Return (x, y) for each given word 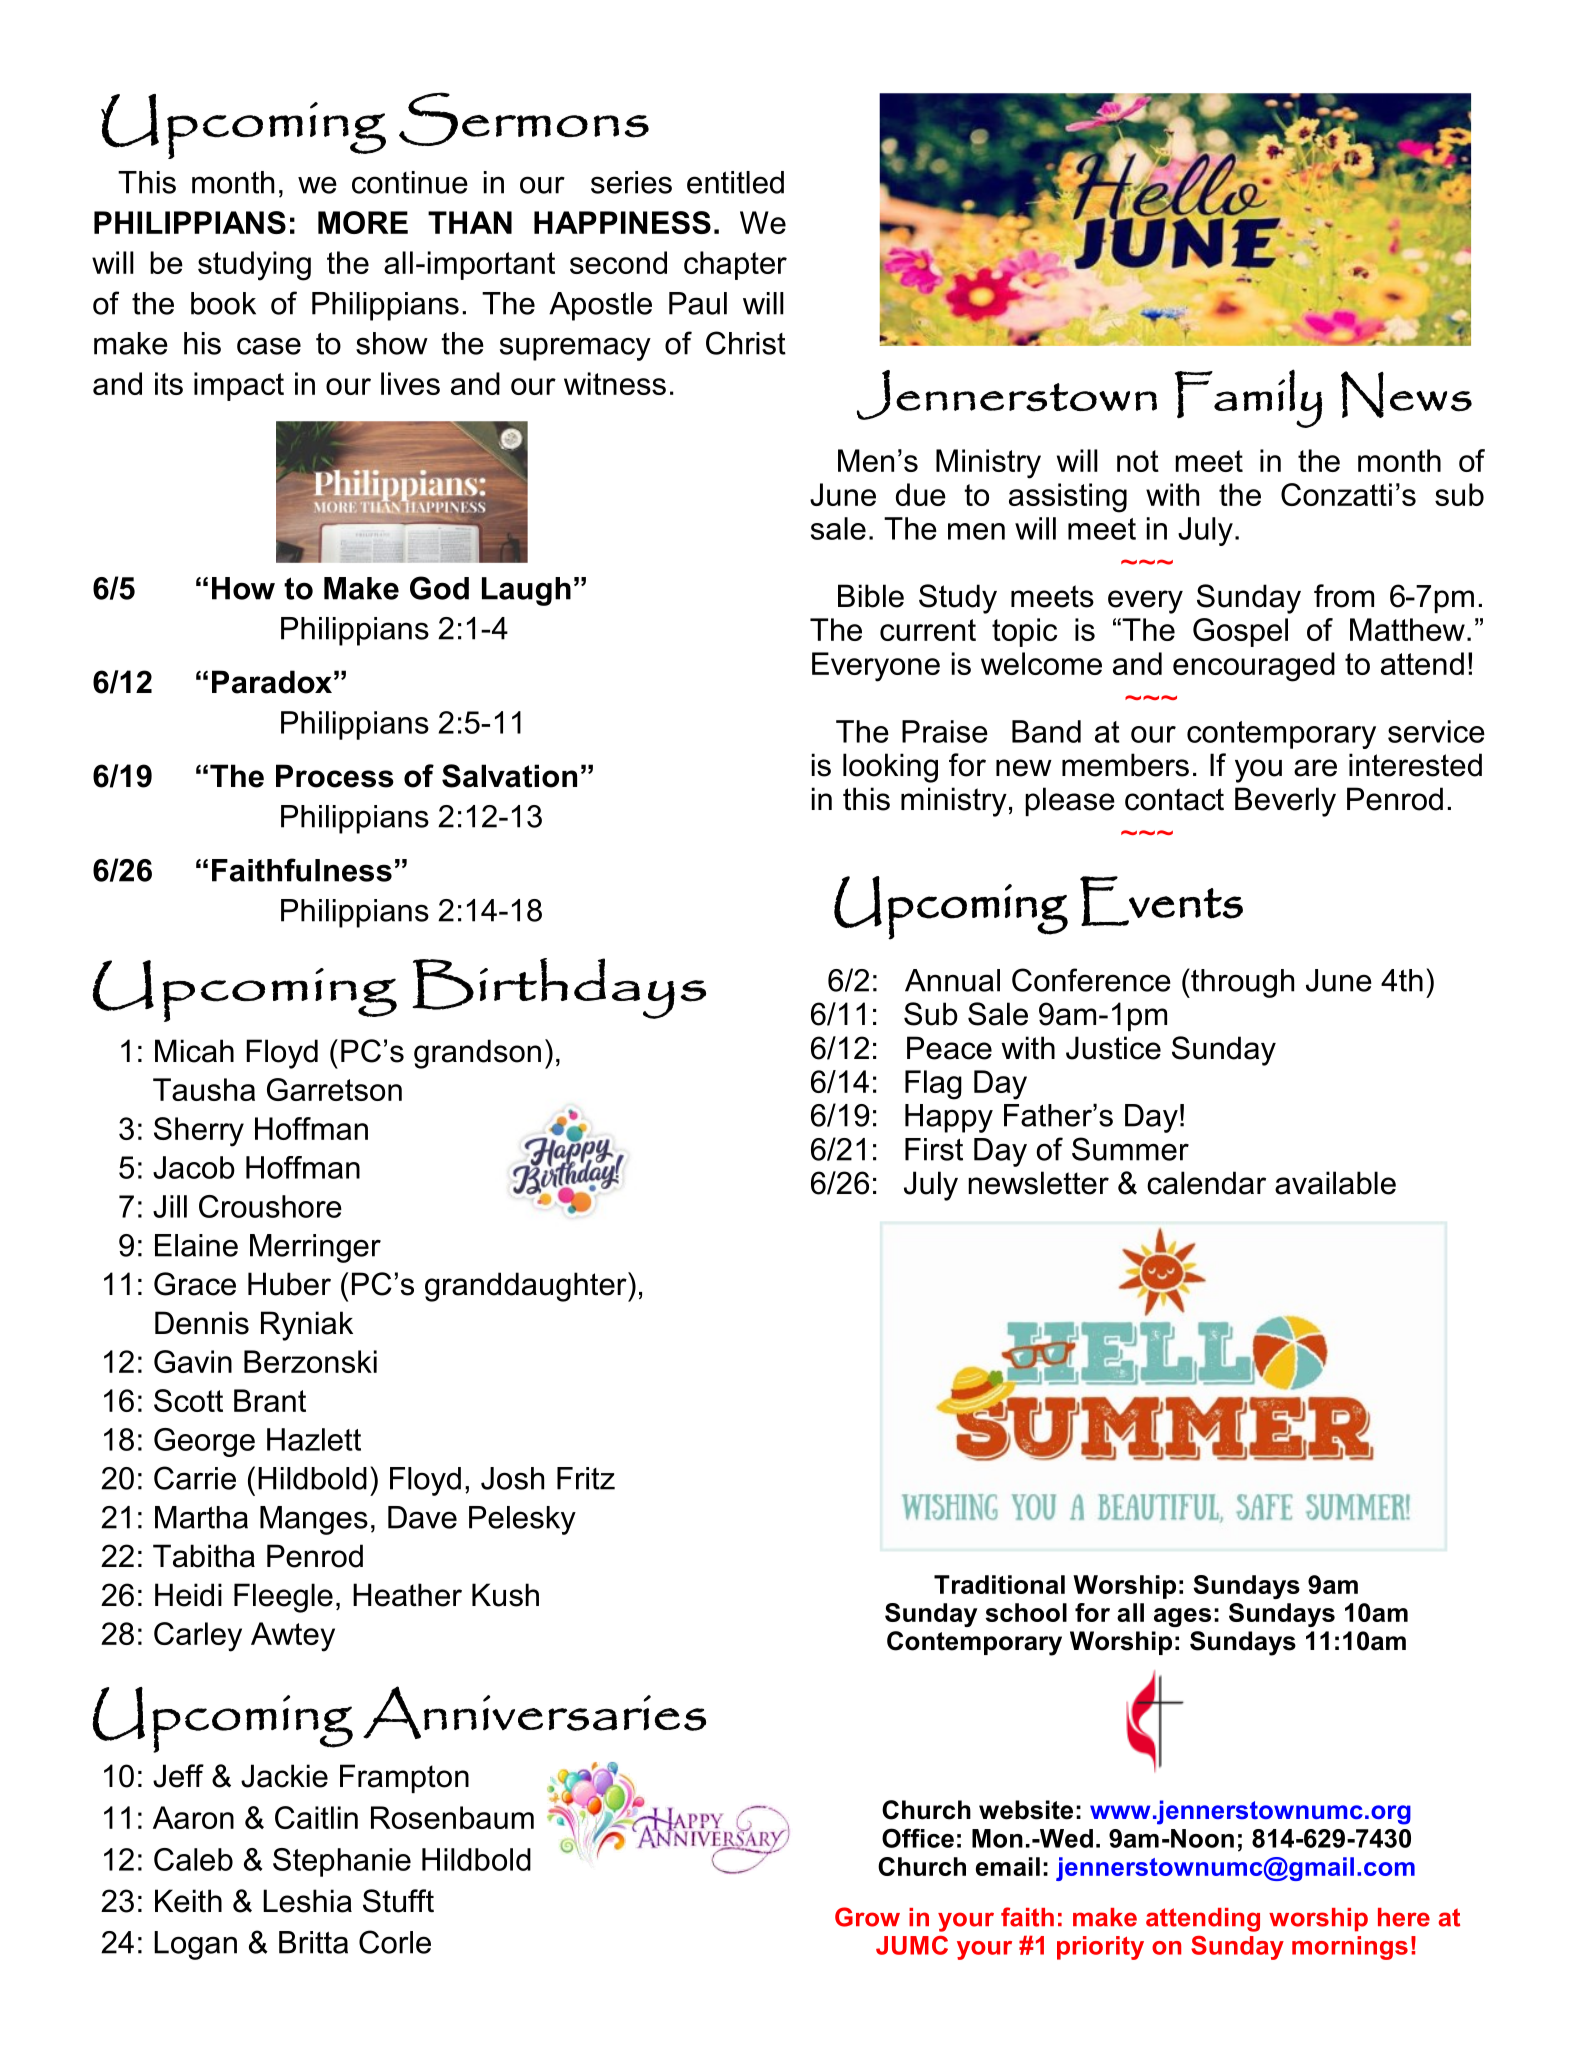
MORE (363, 222)
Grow (867, 1917)
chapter (735, 265)
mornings (1350, 1948)
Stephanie (342, 1862)
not (1138, 461)
